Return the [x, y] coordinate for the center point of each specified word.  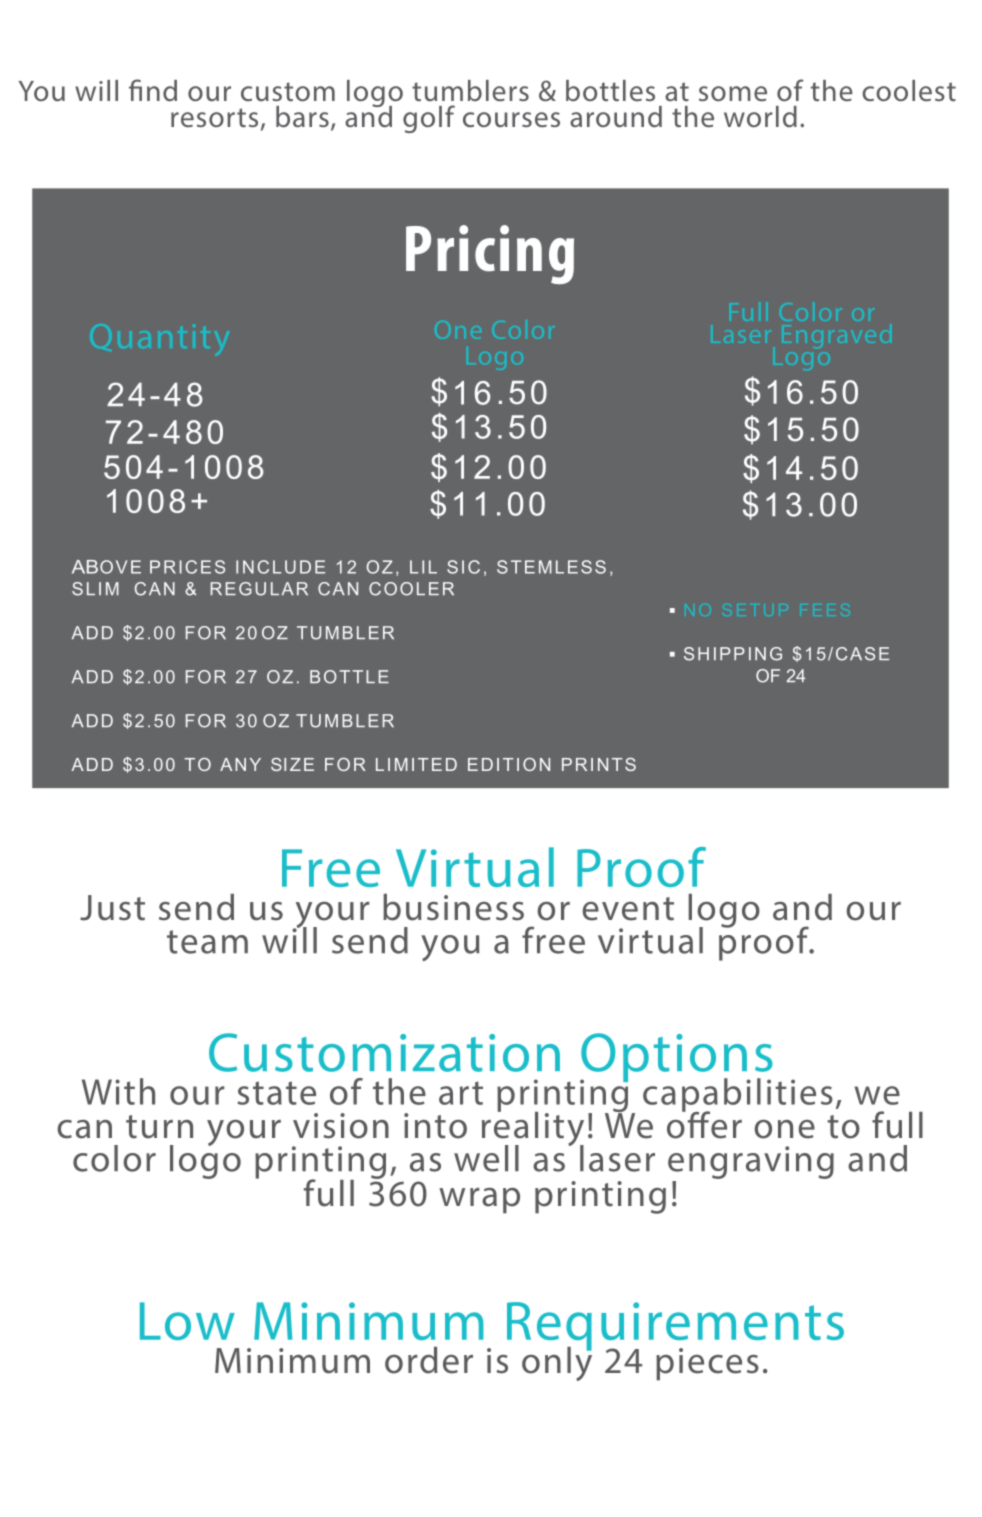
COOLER [411, 589]
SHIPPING [733, 654]
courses [511, 120]
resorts [214, 117]
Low [187, 1321]
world [760, 117]
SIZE [292, 764]
